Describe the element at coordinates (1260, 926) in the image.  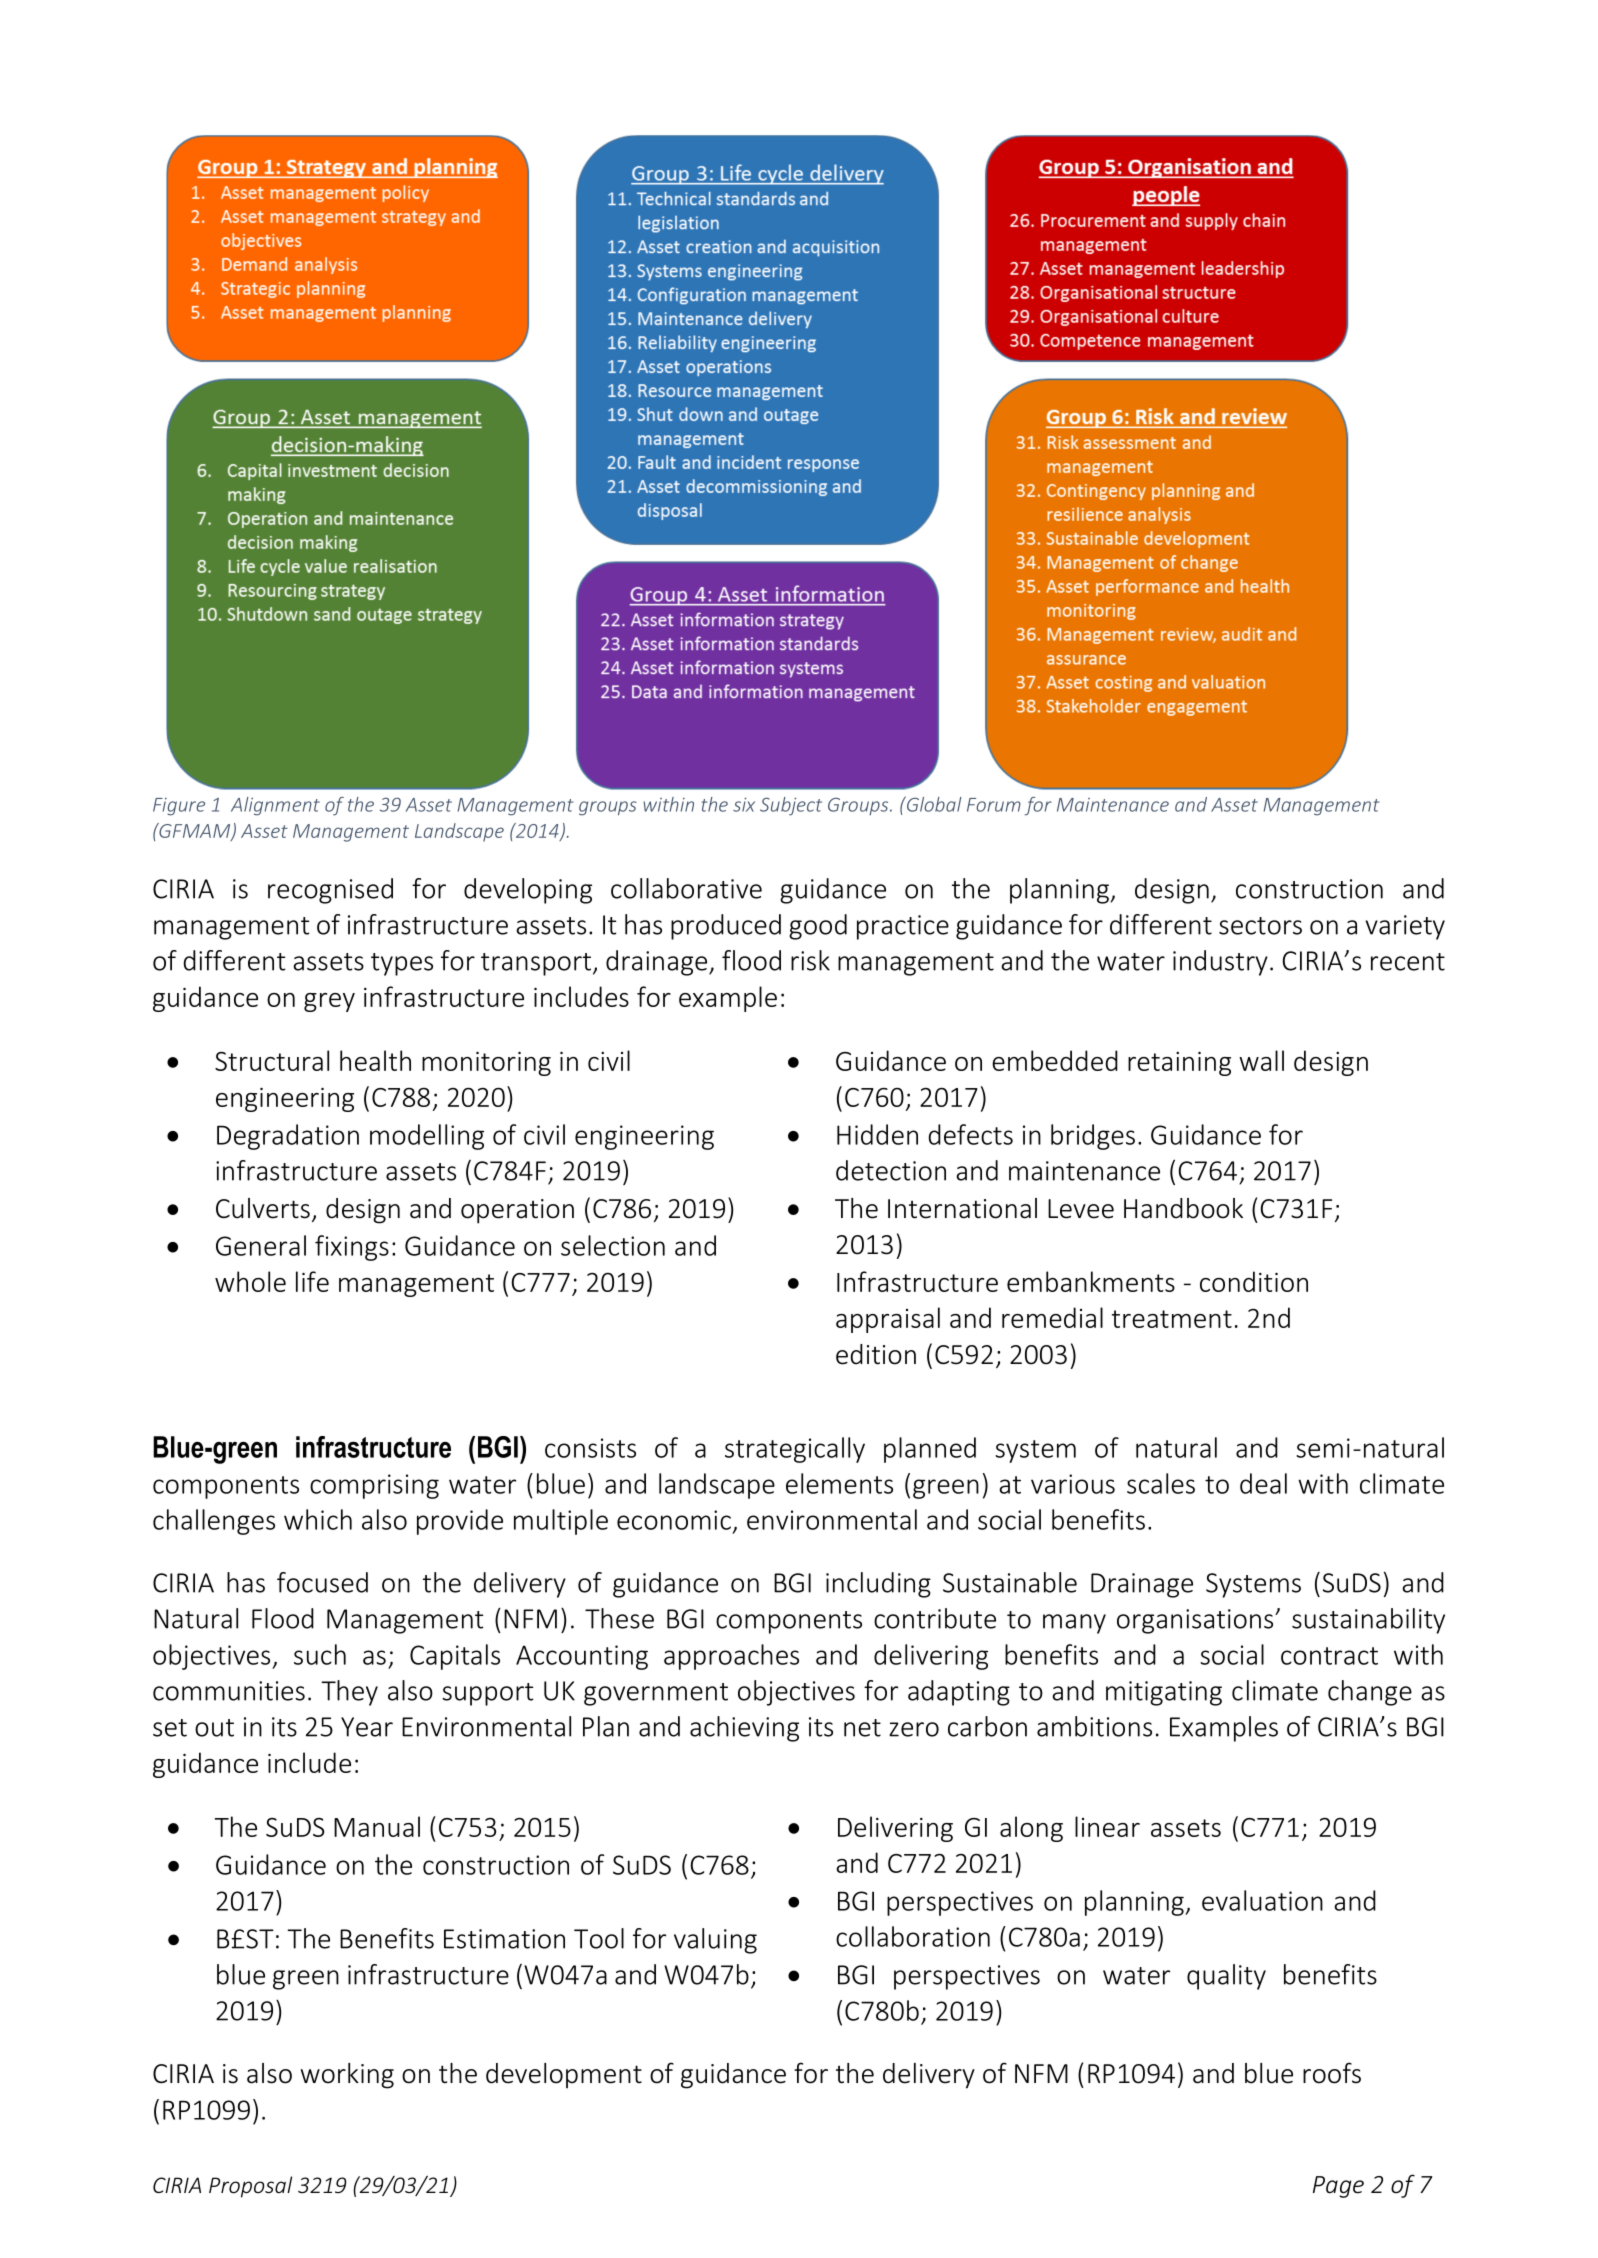
I see `sectors` at that location.
